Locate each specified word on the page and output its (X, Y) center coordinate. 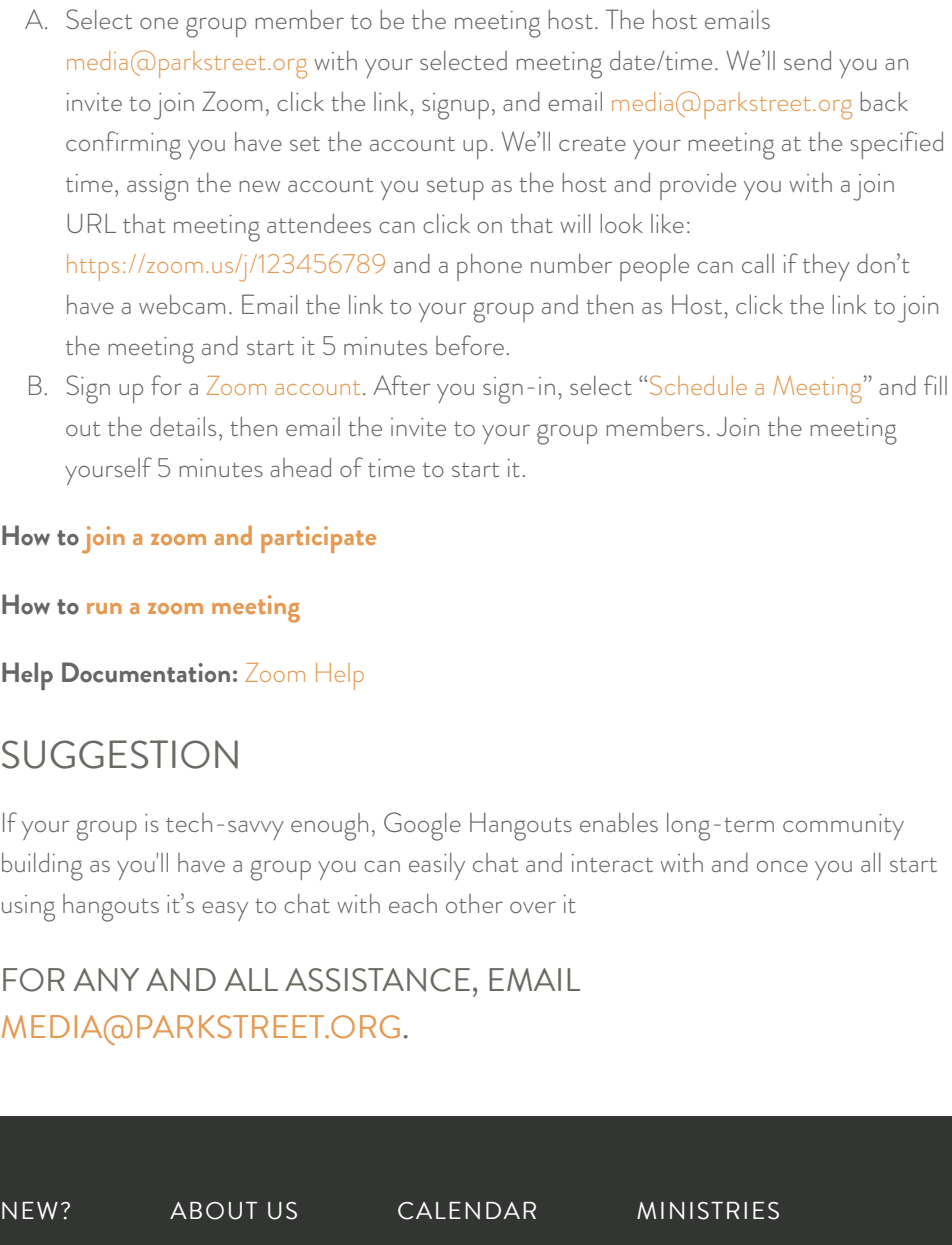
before (470, 345)
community (843, 827)
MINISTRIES (708, 1211)
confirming (123, 145)
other (474, 903)
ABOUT (213, 1211)
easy (225, 911)
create (592, 143)
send (807, 60)
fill (935, 385)
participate (318, 539)
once (782, 866)
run (104, 608)
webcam (182, 304)
